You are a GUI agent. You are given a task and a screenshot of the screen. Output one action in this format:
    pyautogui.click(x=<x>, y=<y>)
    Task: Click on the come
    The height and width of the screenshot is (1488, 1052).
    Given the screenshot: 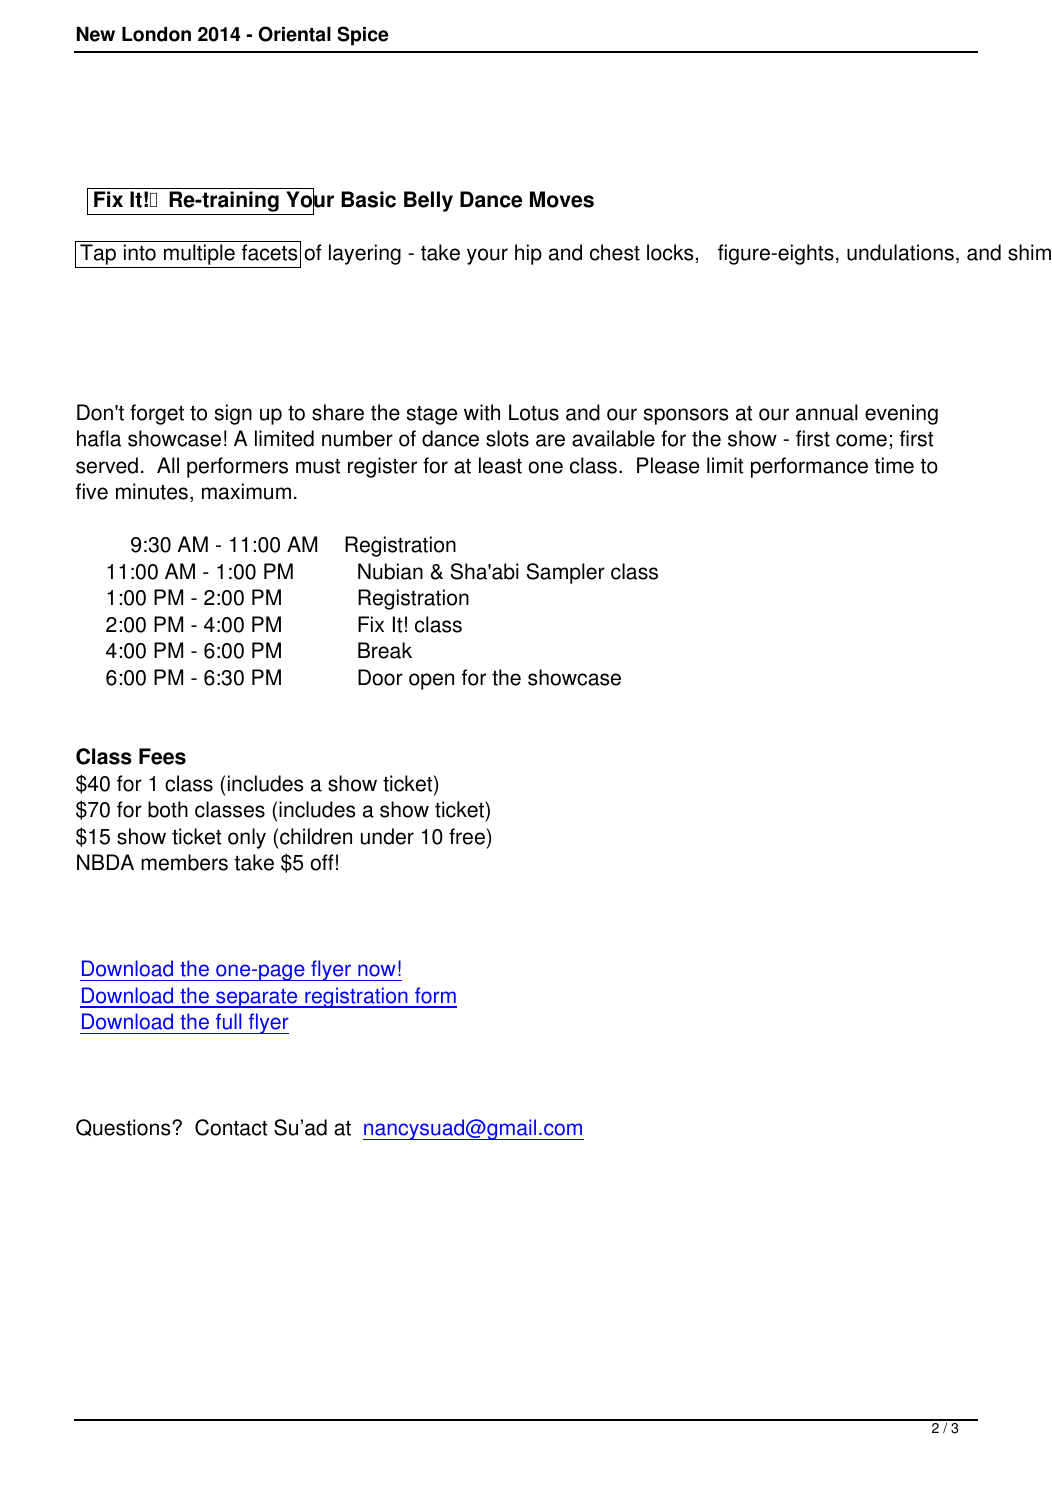 What is the action you would take?
    pyautogui.click(x=861, y=440)
